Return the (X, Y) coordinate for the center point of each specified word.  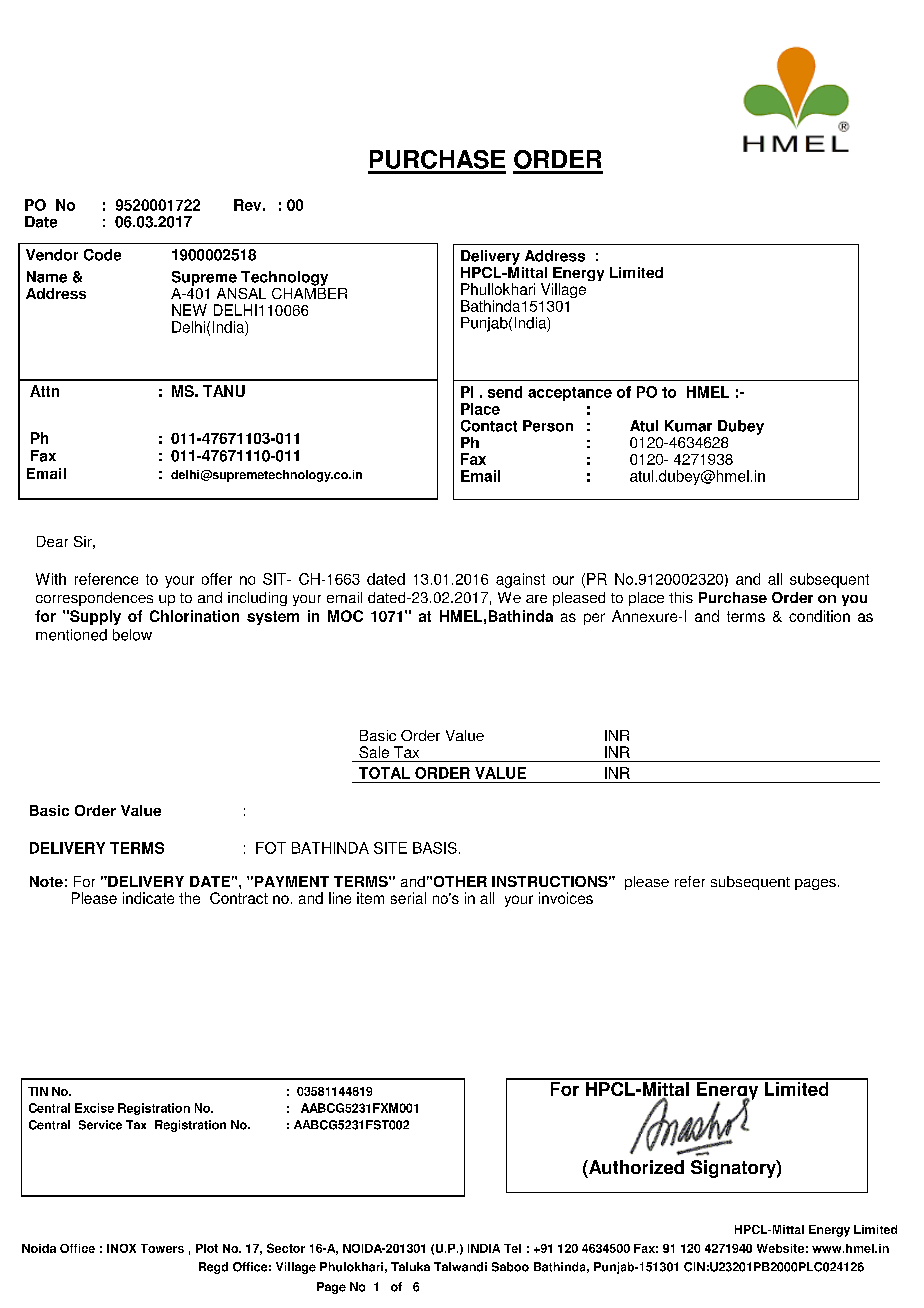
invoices (566, 898)
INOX (121, 1248)
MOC (345, 616)
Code (102, 255)
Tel (512, 1248)
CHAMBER (309, 292)
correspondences (94, 599)
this (681, 597)
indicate (148, 898)
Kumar (688, 426)
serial (408, 898)
